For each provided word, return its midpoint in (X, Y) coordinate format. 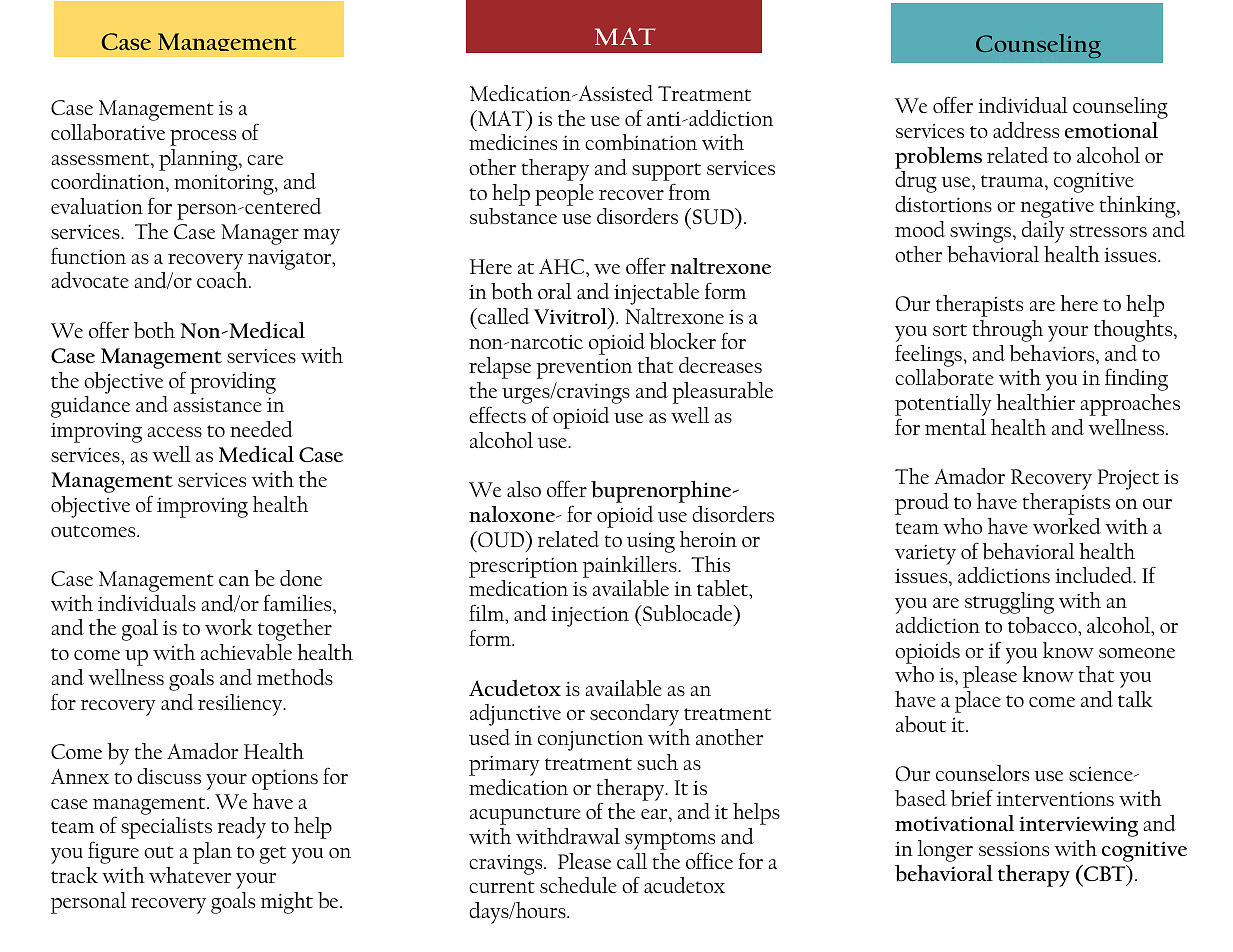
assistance (217, 404)
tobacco (1043, 625)
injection (590, 616)
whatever (190, 875)
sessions (1014, 849)
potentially (943, 406)
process (203, 138)
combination (641, 142)
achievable (246, 652)
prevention (584, 368)
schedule (578, 885)
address (1026, 130)
